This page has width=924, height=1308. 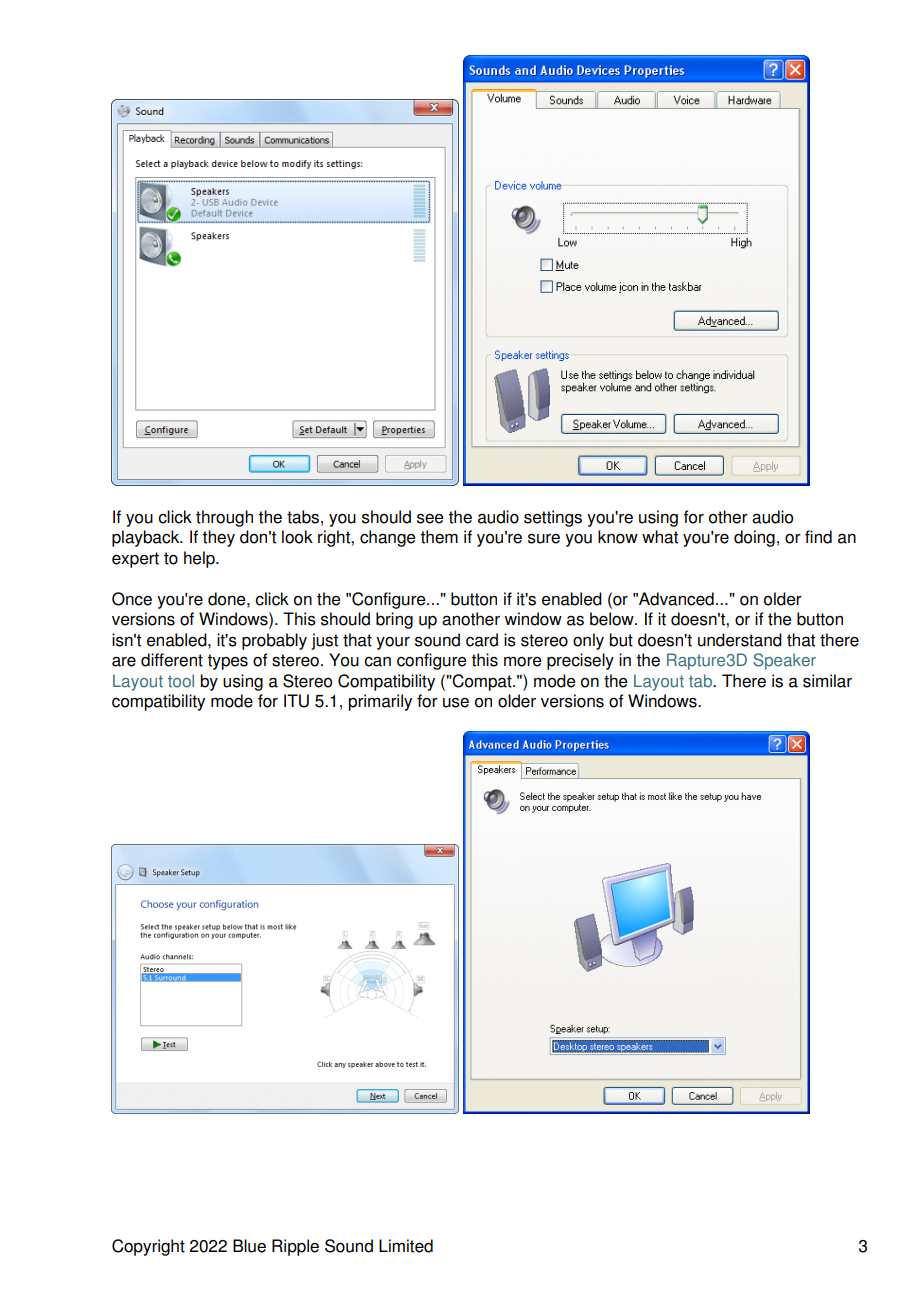 I want to click on doing, so click(x=754, y=538).
